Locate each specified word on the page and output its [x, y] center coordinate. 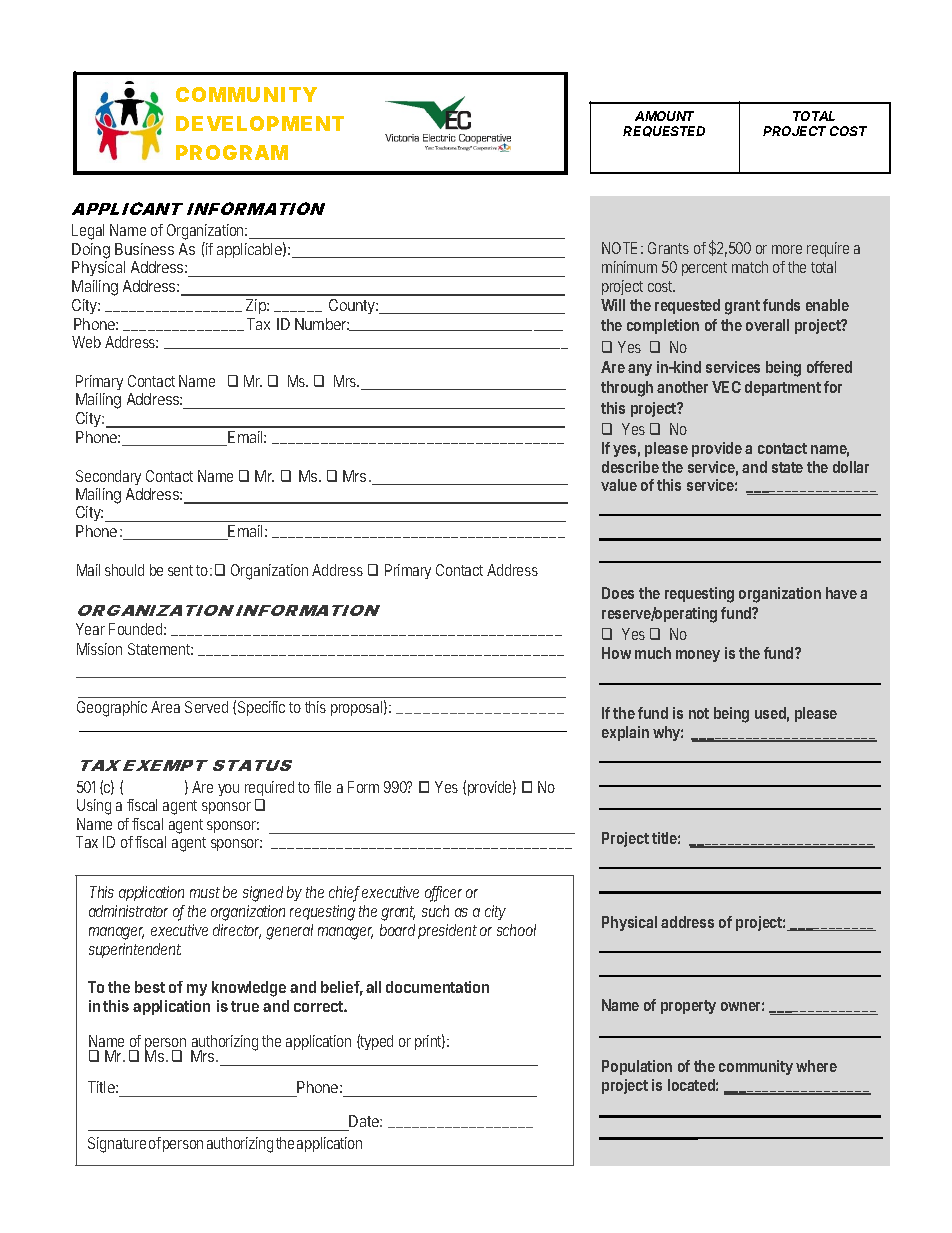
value [619, 485]
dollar [851, 467]
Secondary [108, 477]
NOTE [619, 248]
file [322, 787]
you [228, 790]
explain [625, 733]
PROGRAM [232, 152]
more [787, 249]
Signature [117, 1145]
